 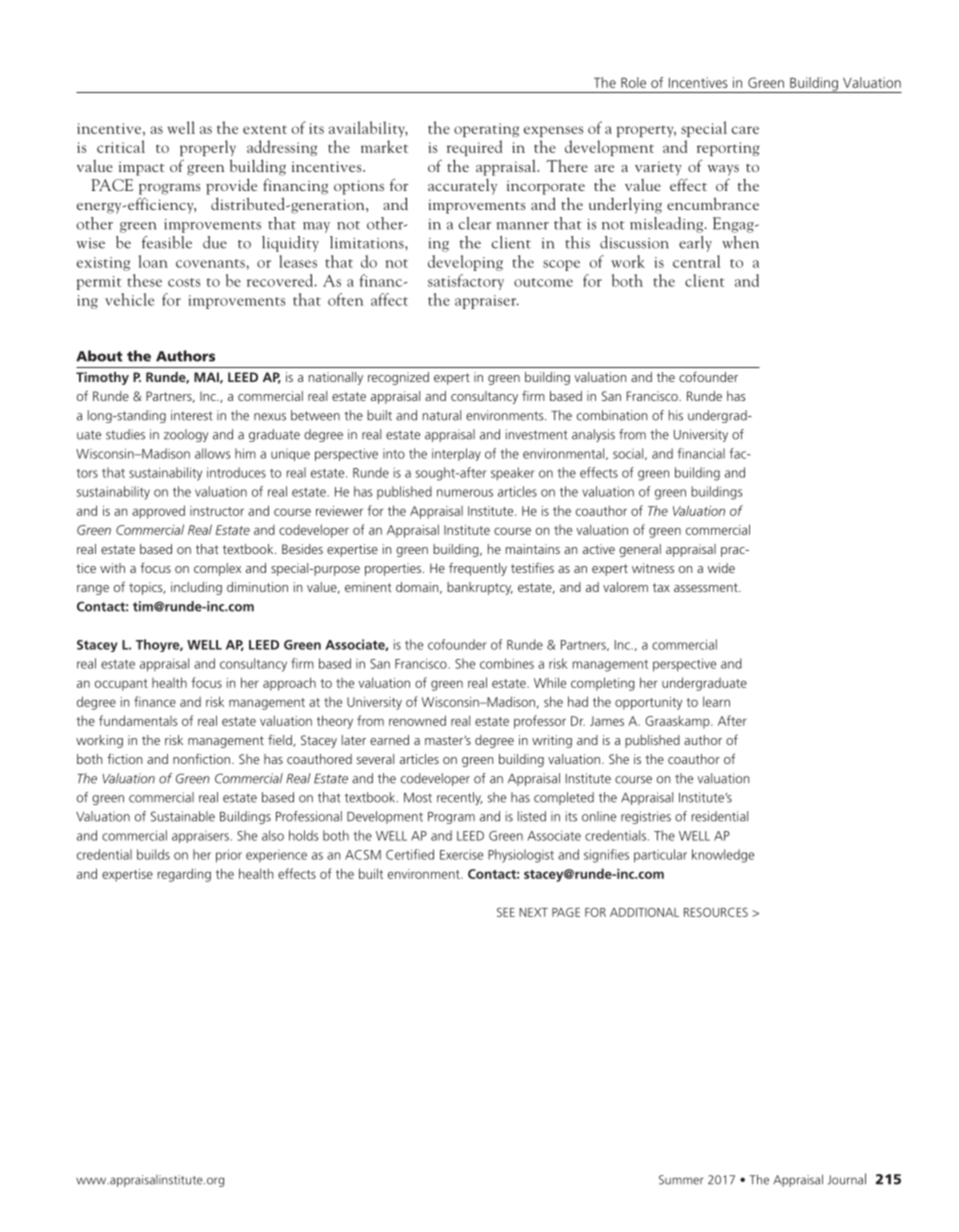 I want to click on tax, so click(x=661, y=587).
